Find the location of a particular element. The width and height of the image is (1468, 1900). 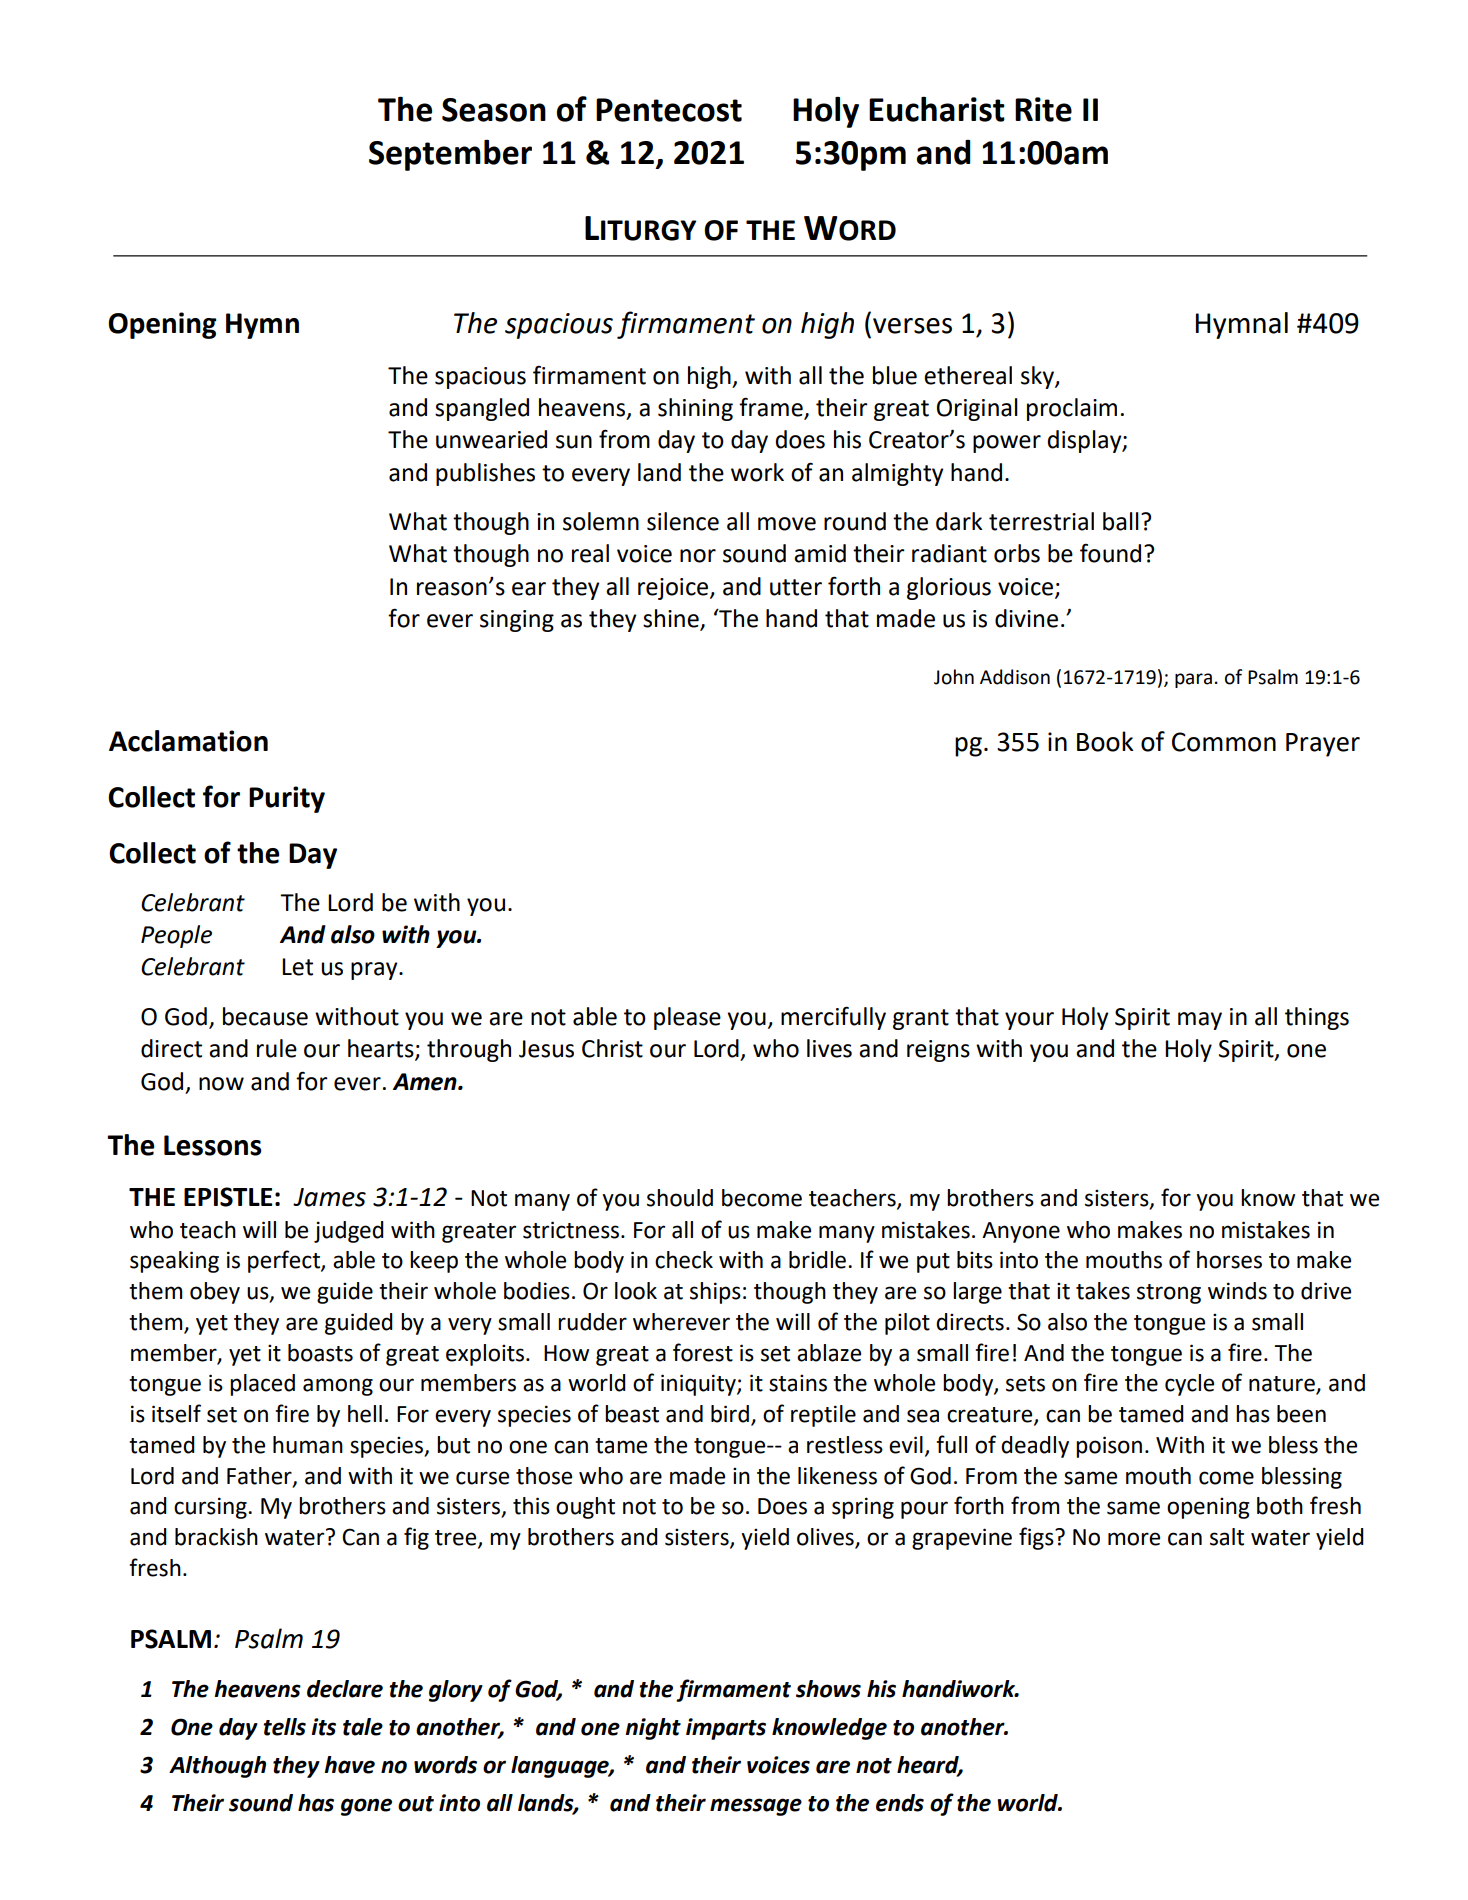

Let is located at coordinates (297, 967).
